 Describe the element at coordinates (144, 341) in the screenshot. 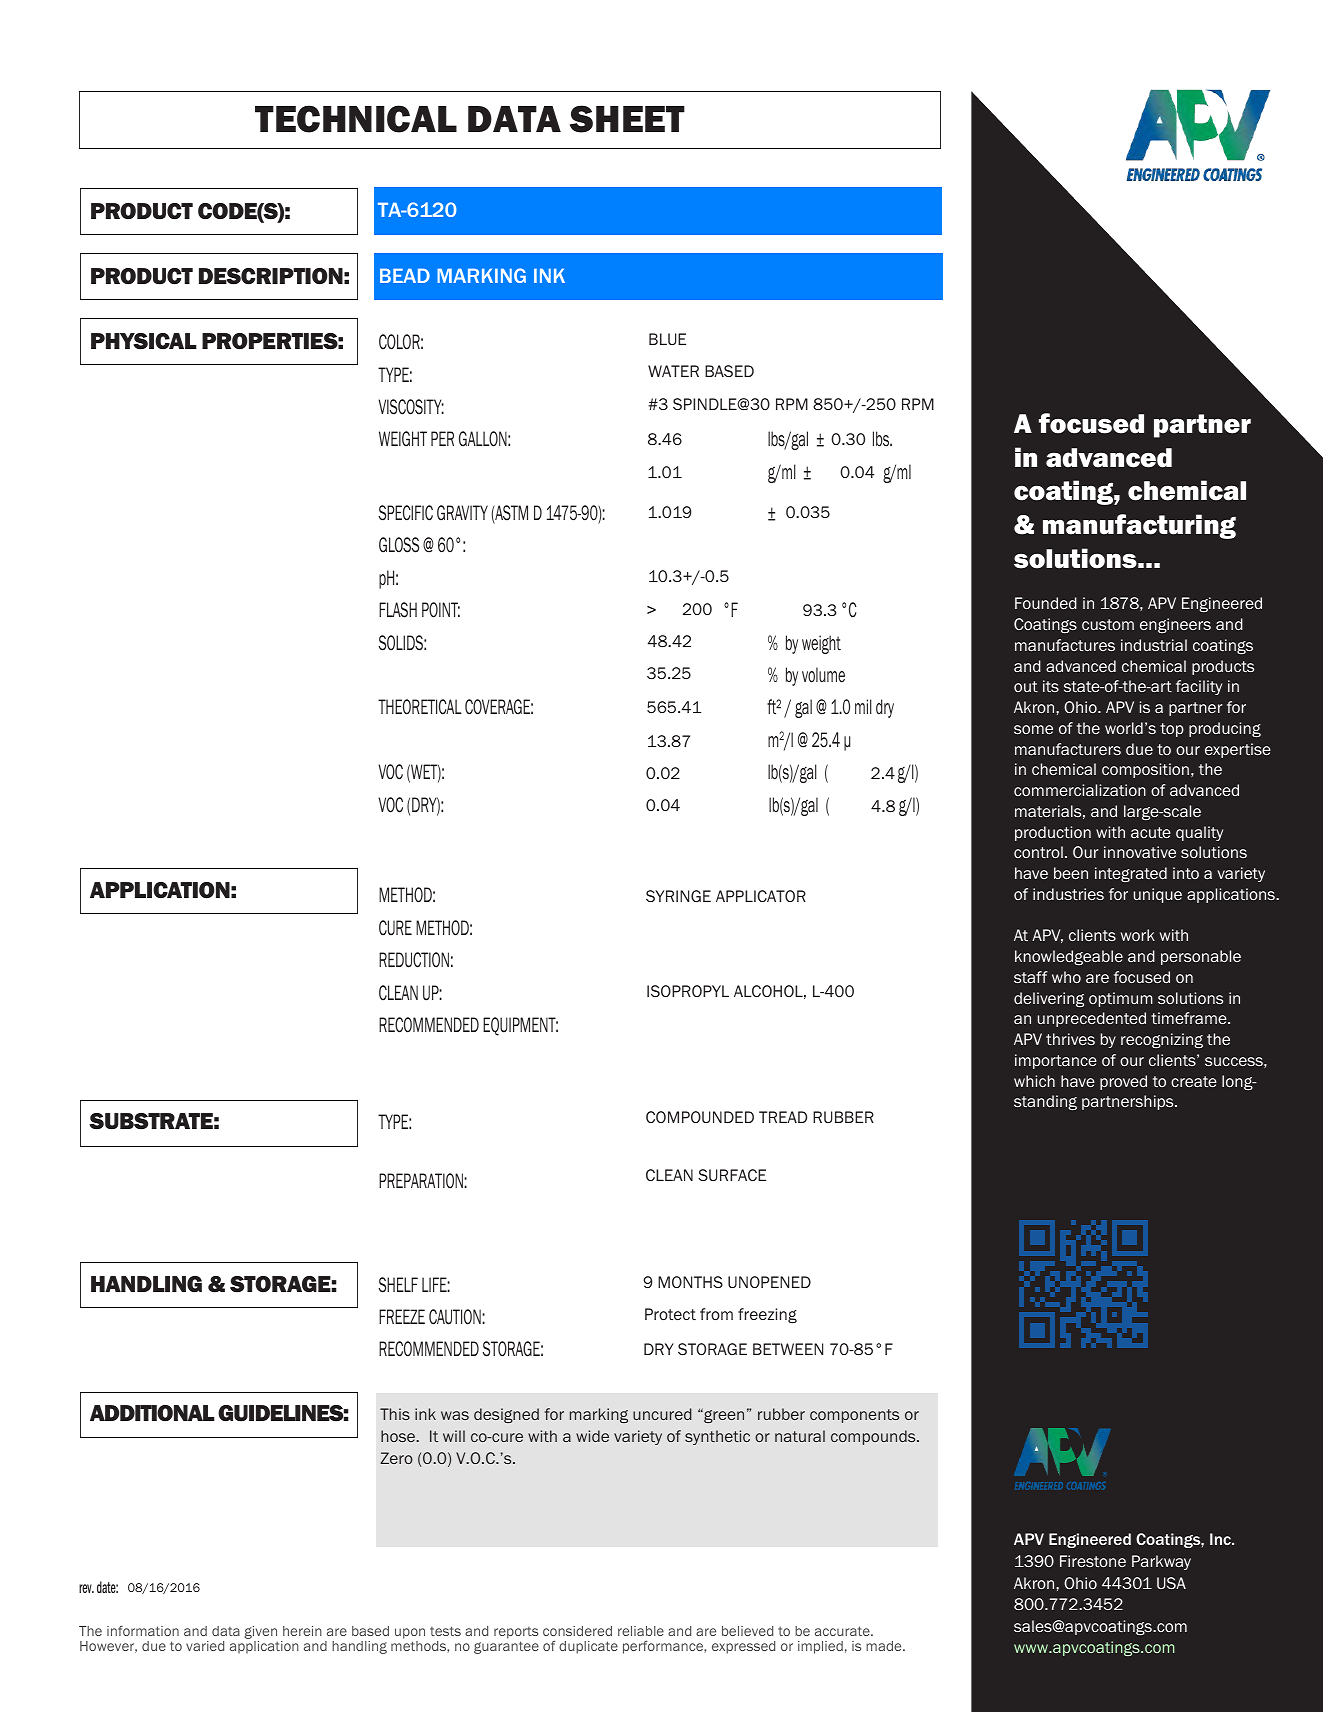

I see `PHYSICAL` at that location.
